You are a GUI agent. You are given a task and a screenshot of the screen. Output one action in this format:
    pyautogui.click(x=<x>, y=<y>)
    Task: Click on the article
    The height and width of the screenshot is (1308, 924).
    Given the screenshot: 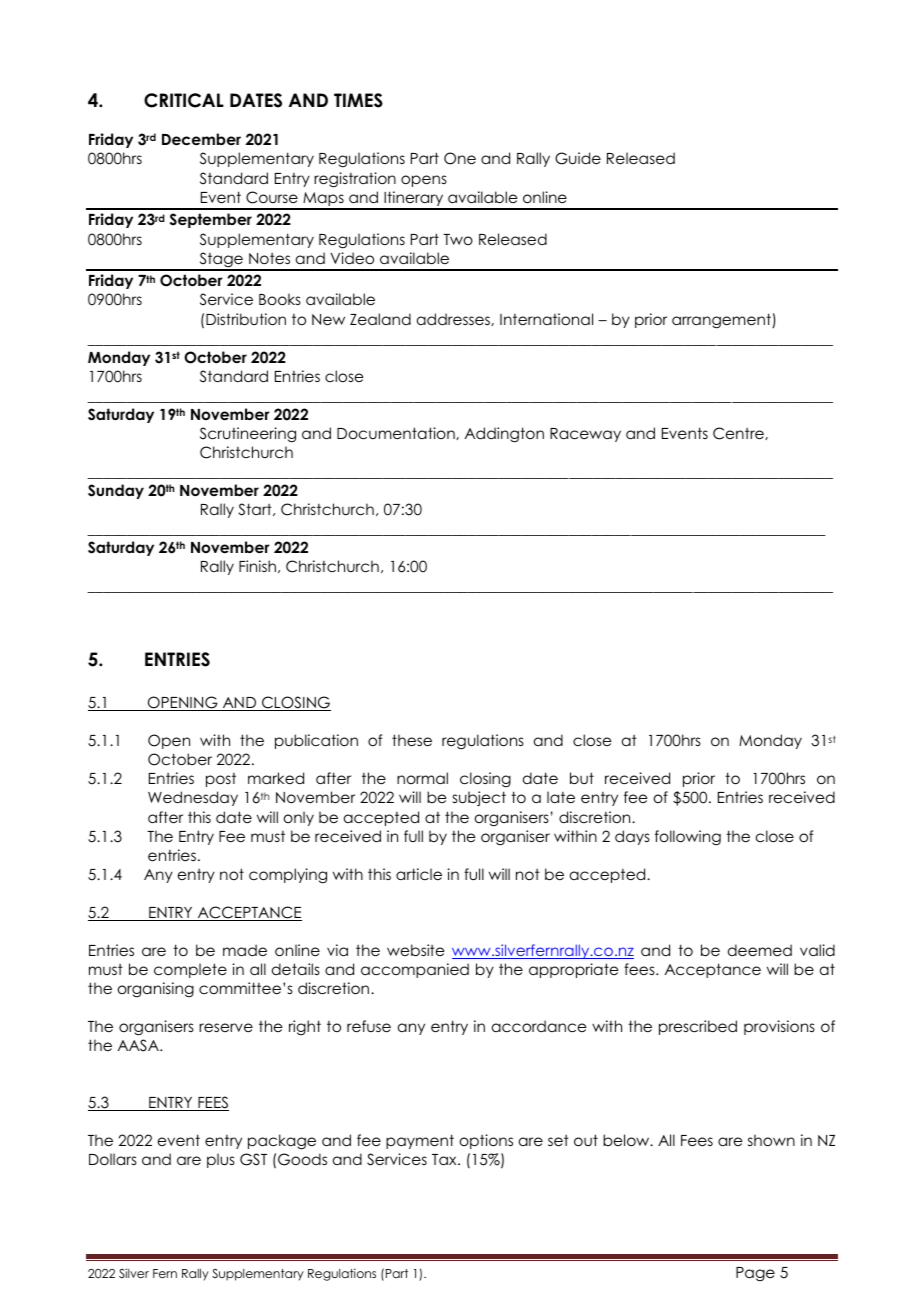 What is the action you would take?
    pyautogui.click(x=419, y=874)
